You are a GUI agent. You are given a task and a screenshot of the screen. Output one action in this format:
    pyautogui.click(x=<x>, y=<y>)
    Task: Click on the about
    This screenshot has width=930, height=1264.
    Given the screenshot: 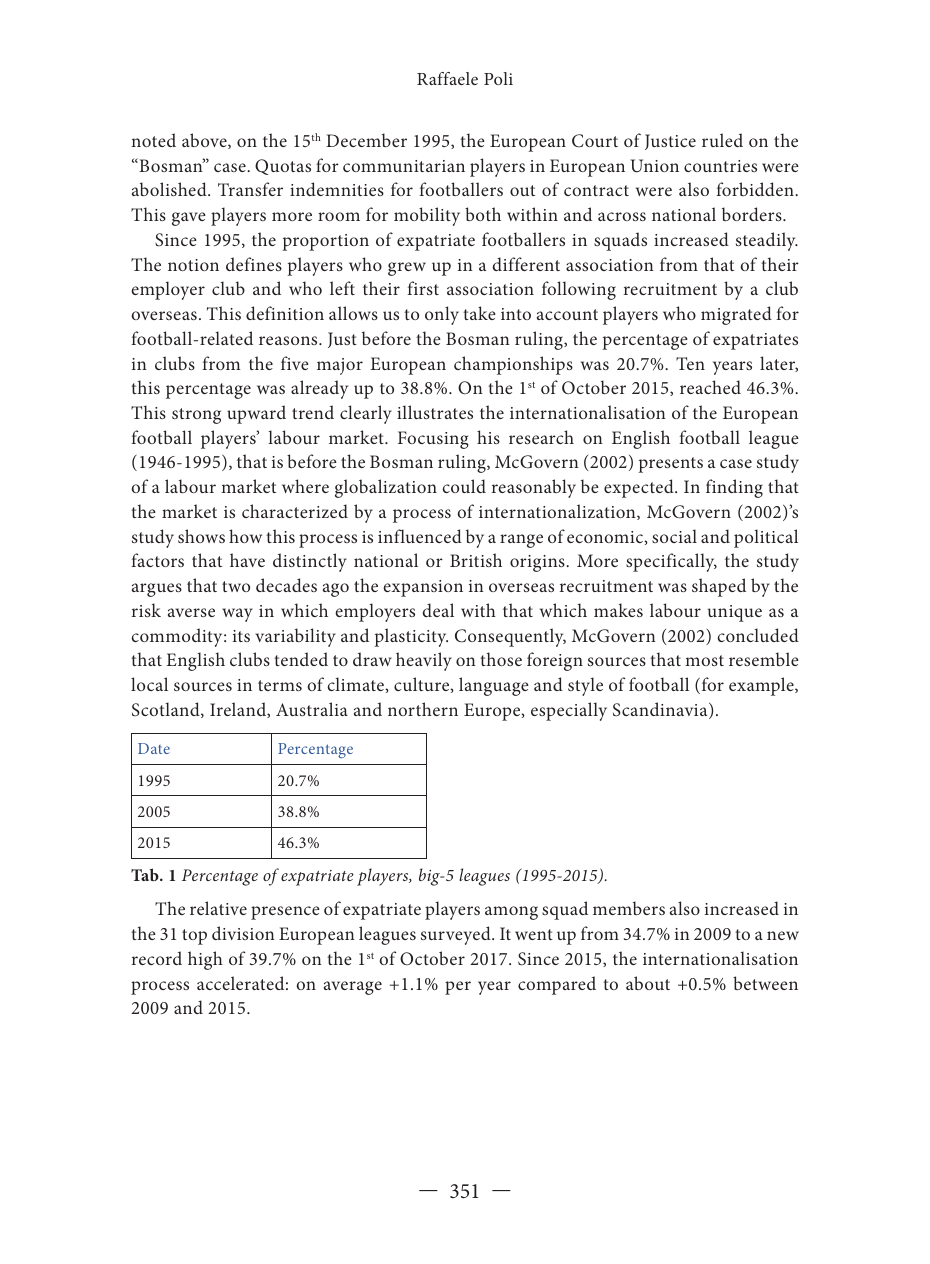 What is the action you would take?
    pyautogui.click(x=648, y=983)
